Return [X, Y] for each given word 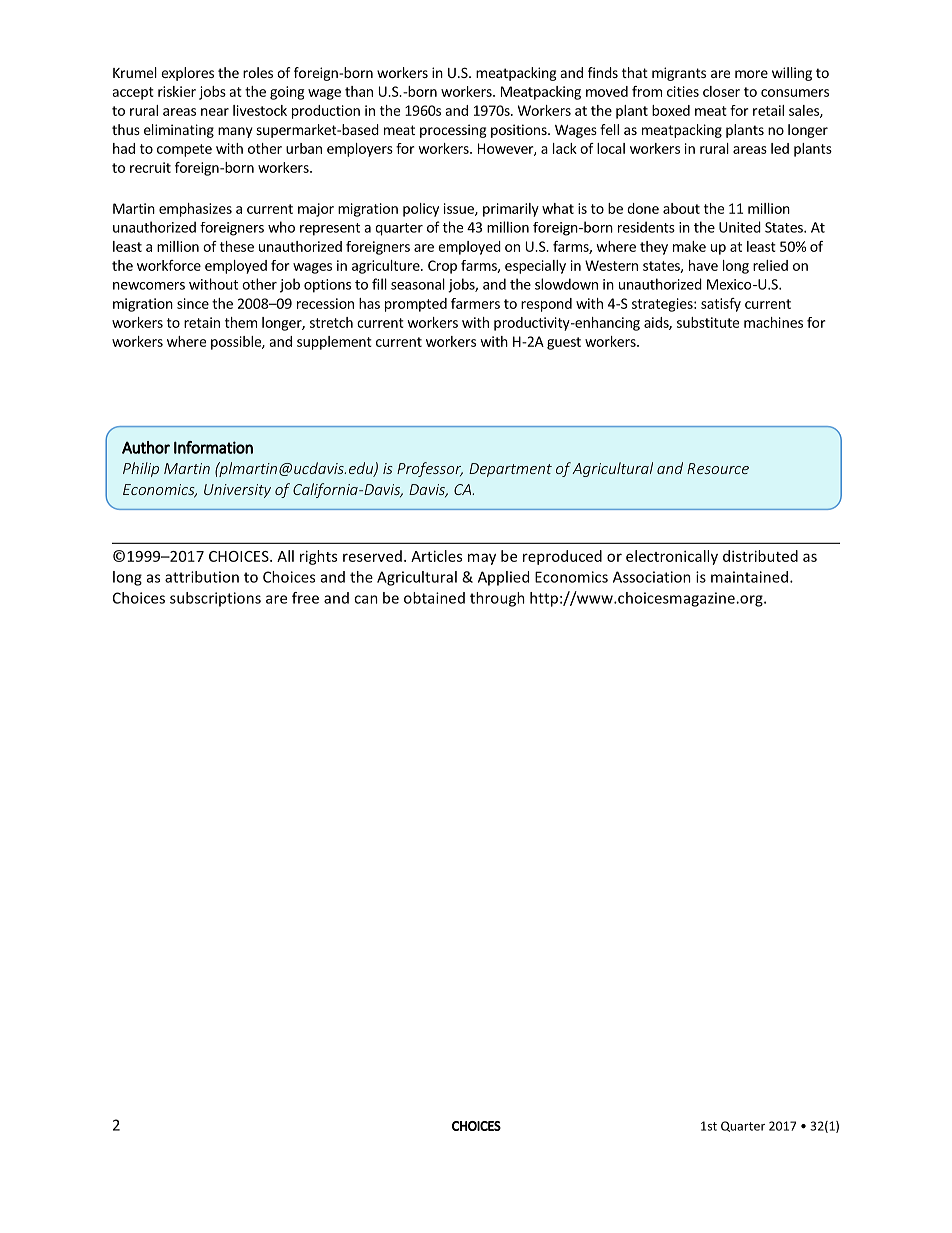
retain [202, 322]
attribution [202, 577]
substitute [708, 322]
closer [721, 91]
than [359, 91]
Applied [503, 578]
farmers [475, 303]
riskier [177, 91]
